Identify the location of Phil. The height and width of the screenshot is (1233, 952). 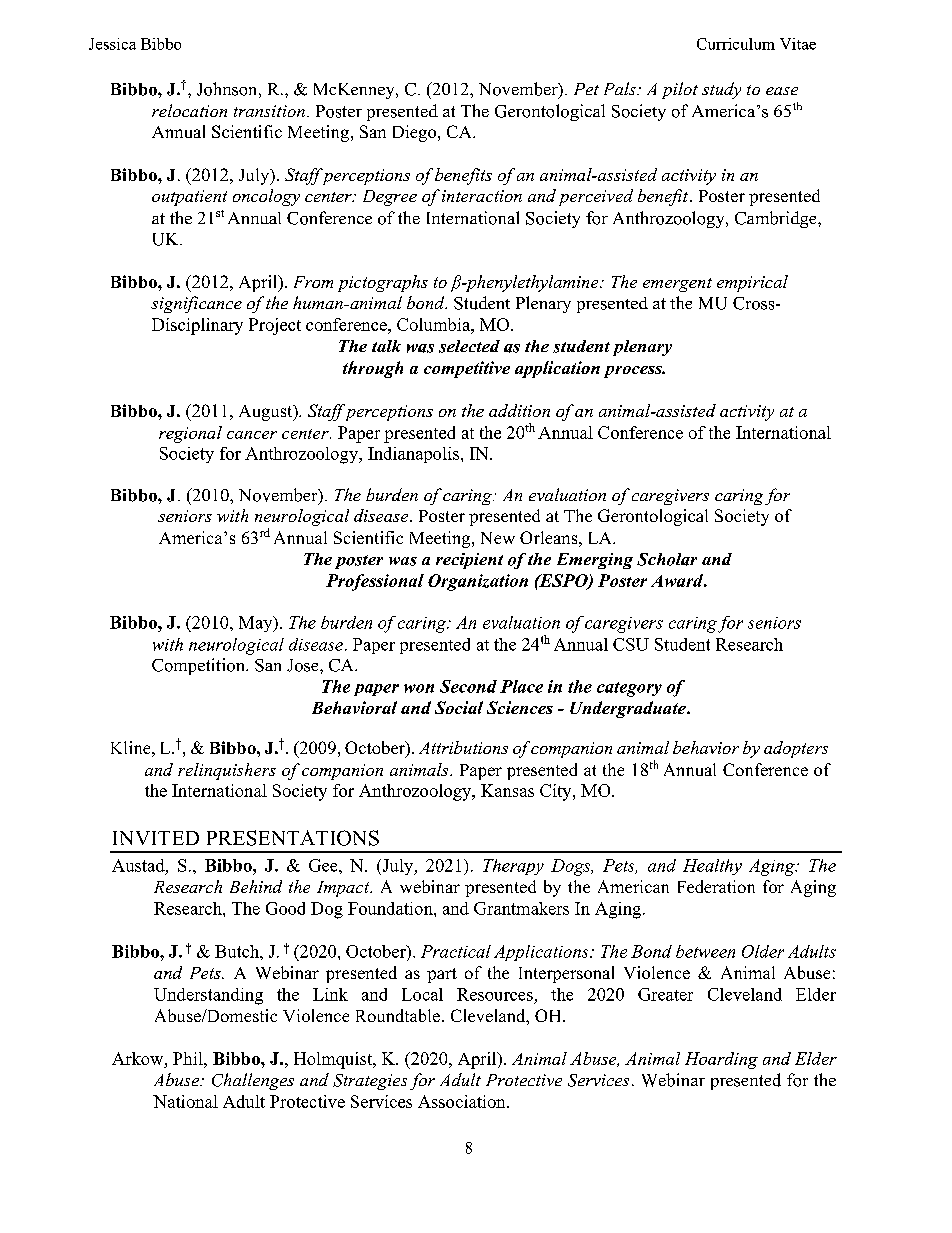
(189, 1058).
